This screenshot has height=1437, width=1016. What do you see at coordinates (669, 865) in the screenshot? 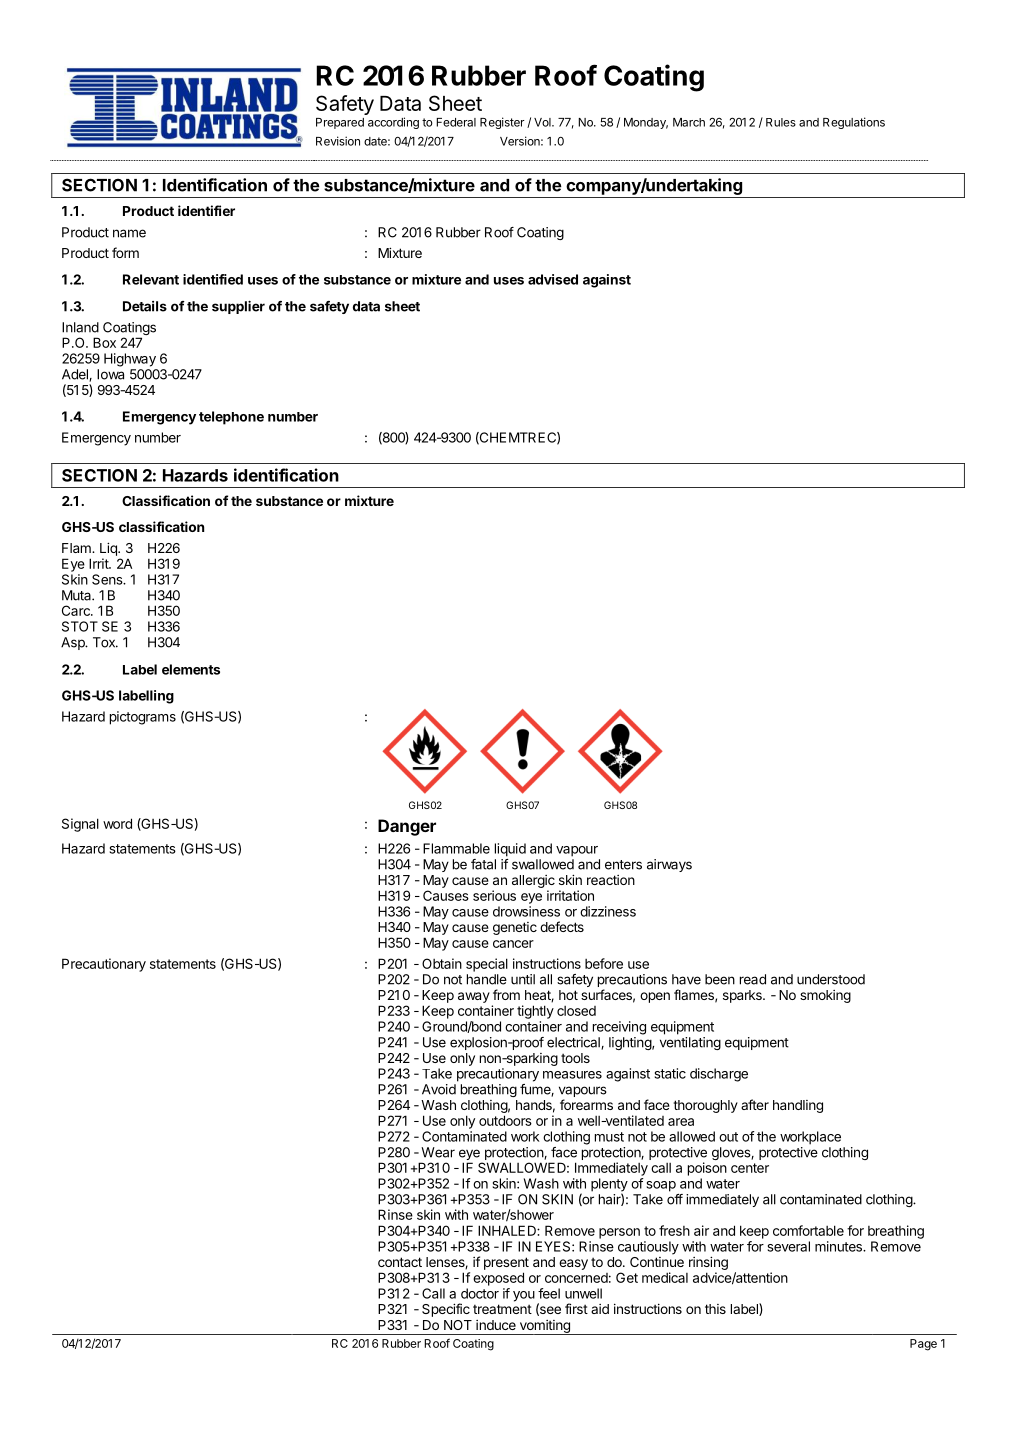
I see `airways` at bounding box center [669, 865].
